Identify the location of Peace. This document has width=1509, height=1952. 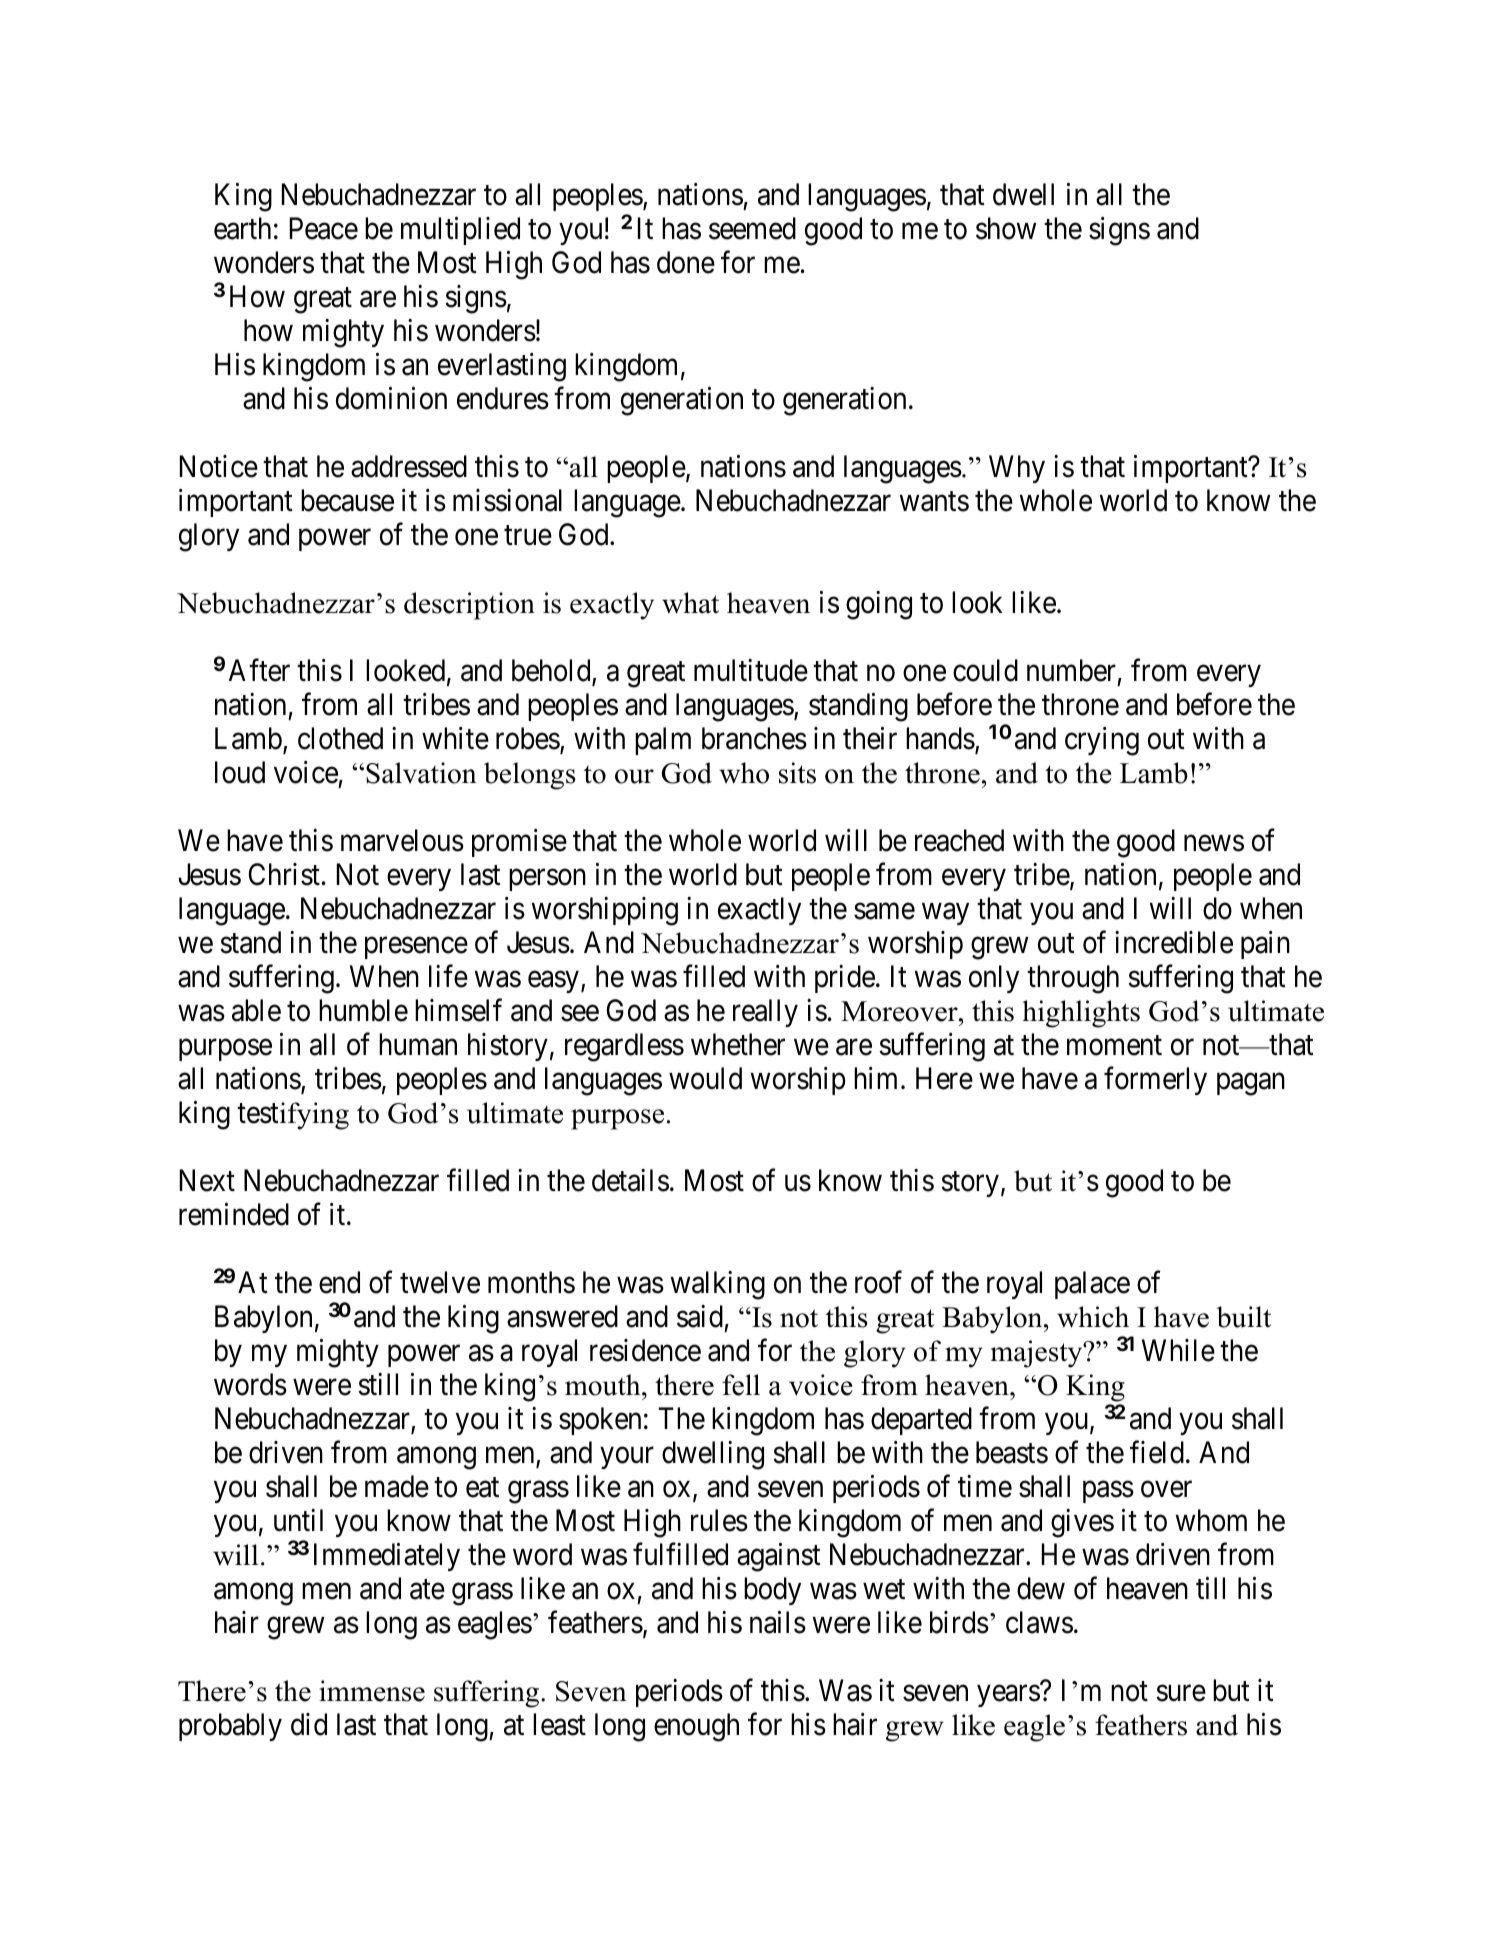
(324, 228).
